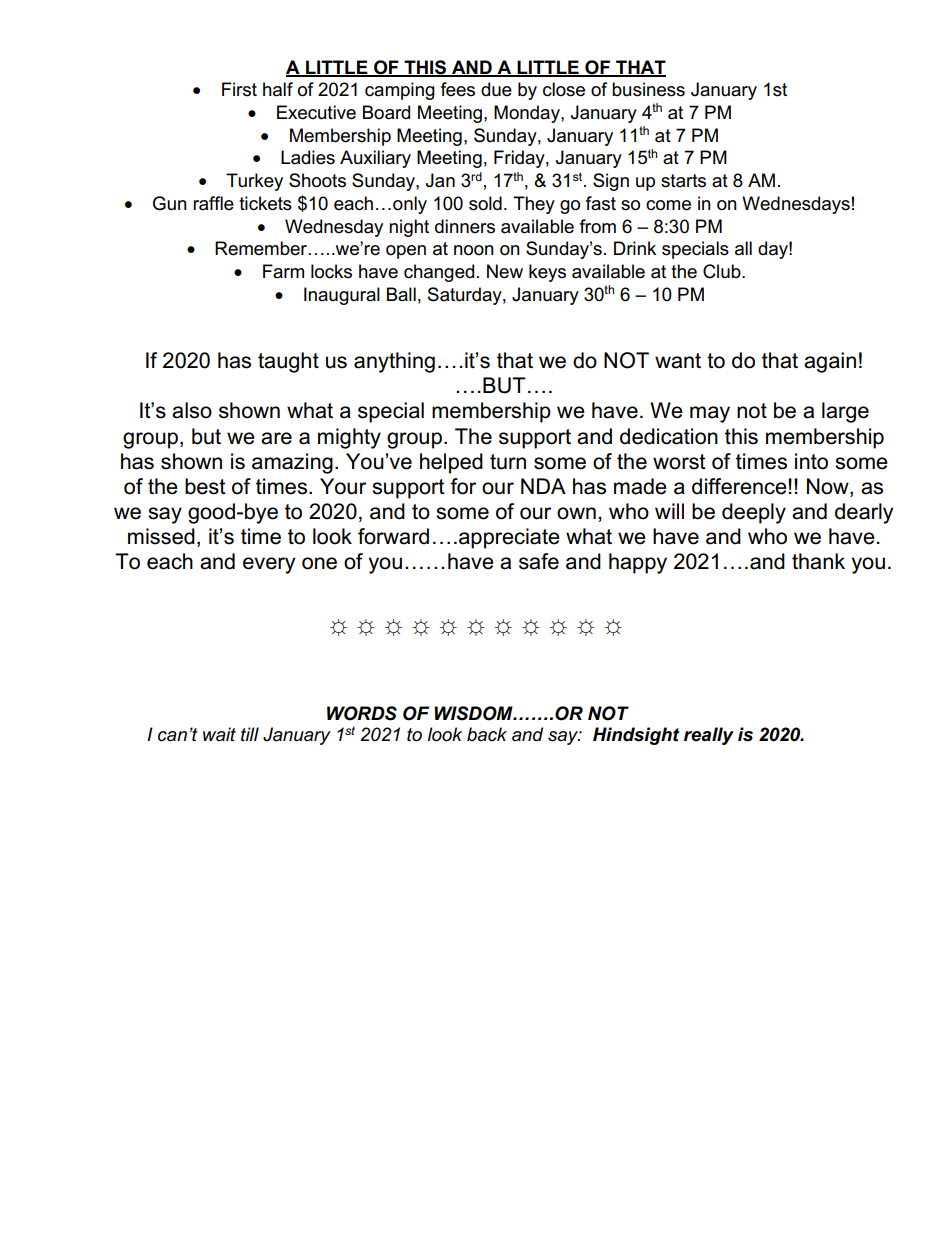 The height and width of the page is (1233, 952). What do you see at coordinates (723, 271) in the page?
I see `Club` at bounding box center [723, 271].
